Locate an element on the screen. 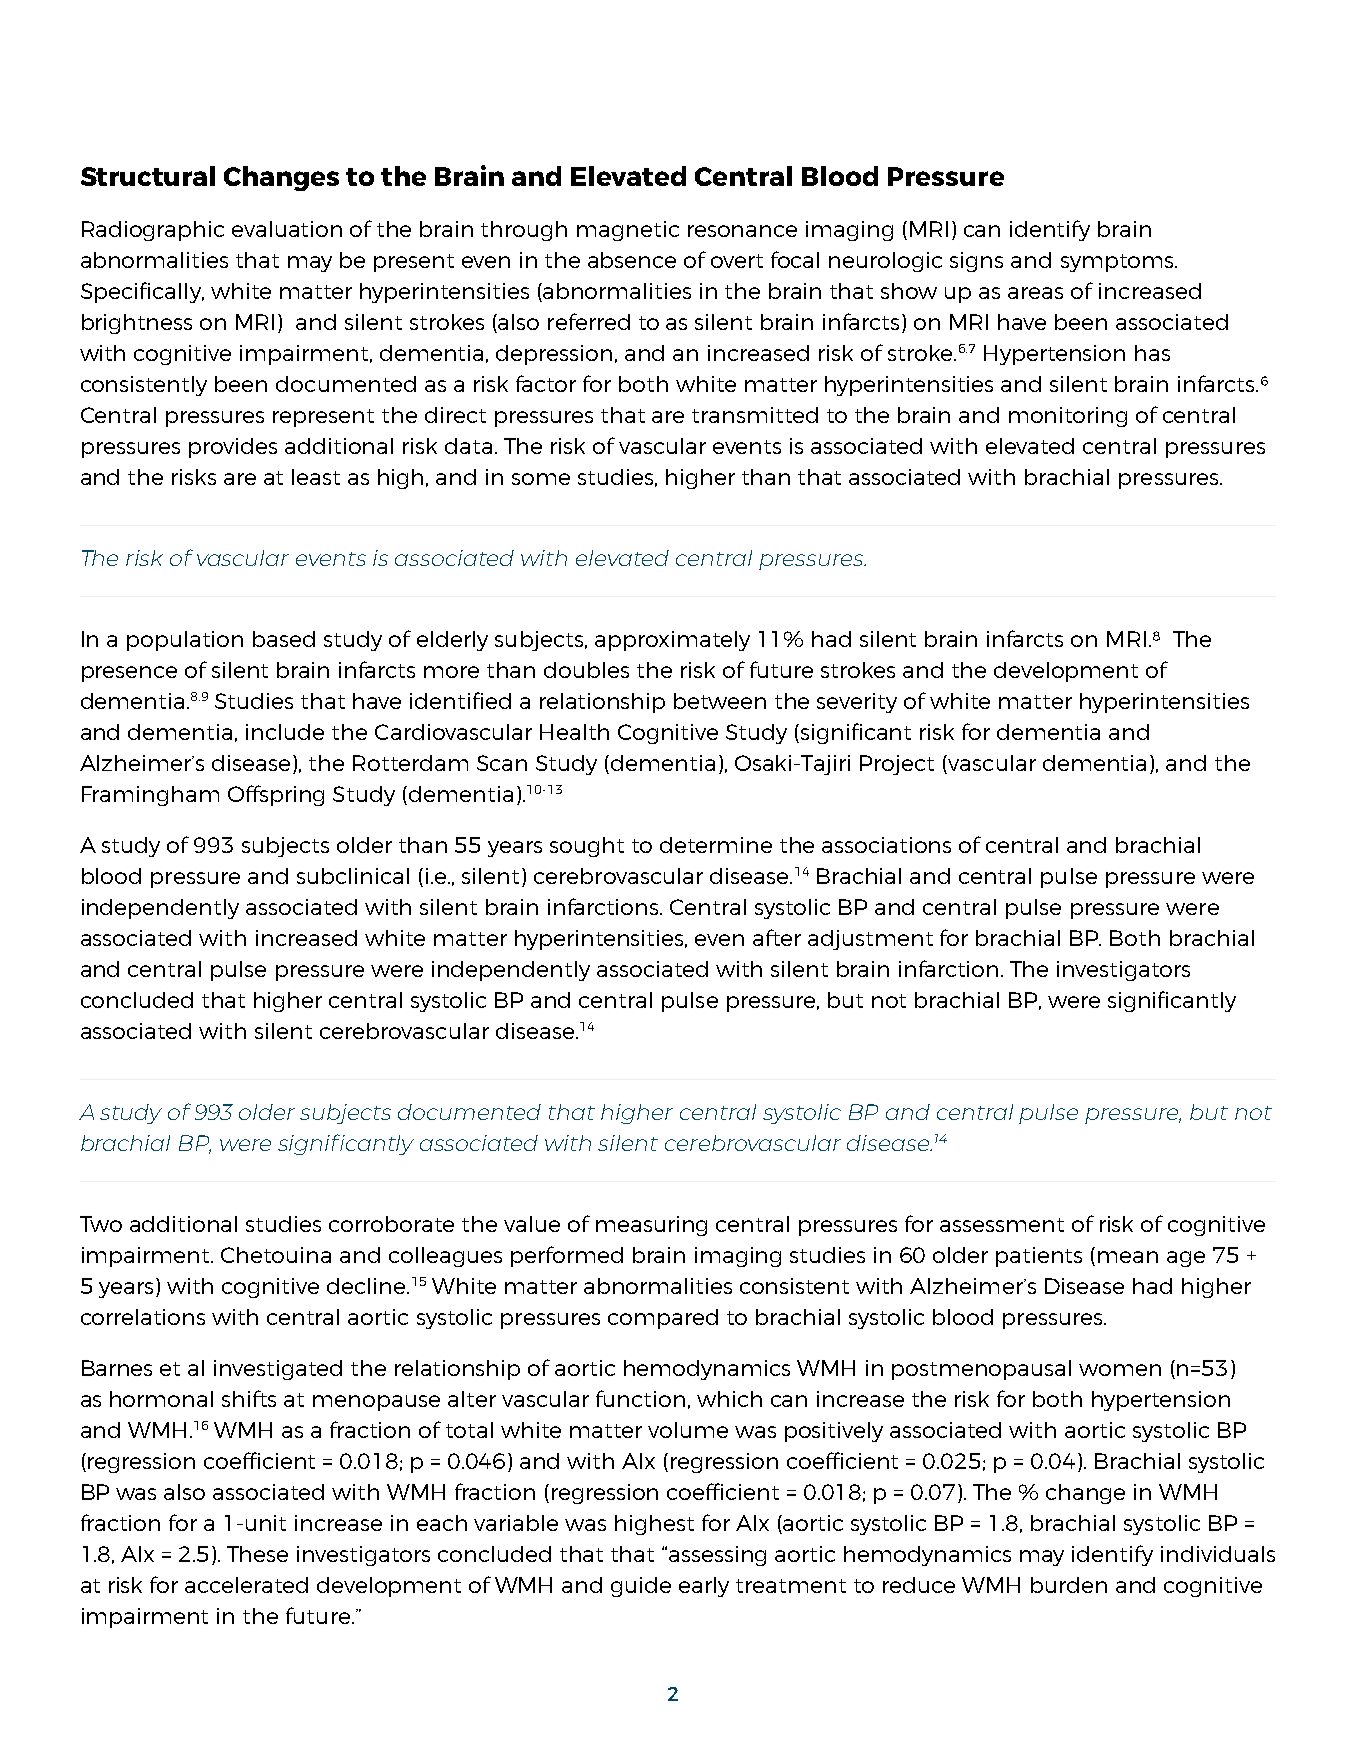 This screenshot has width=1356, height=1755. symptoms is located at coordinates (1118, 263).
